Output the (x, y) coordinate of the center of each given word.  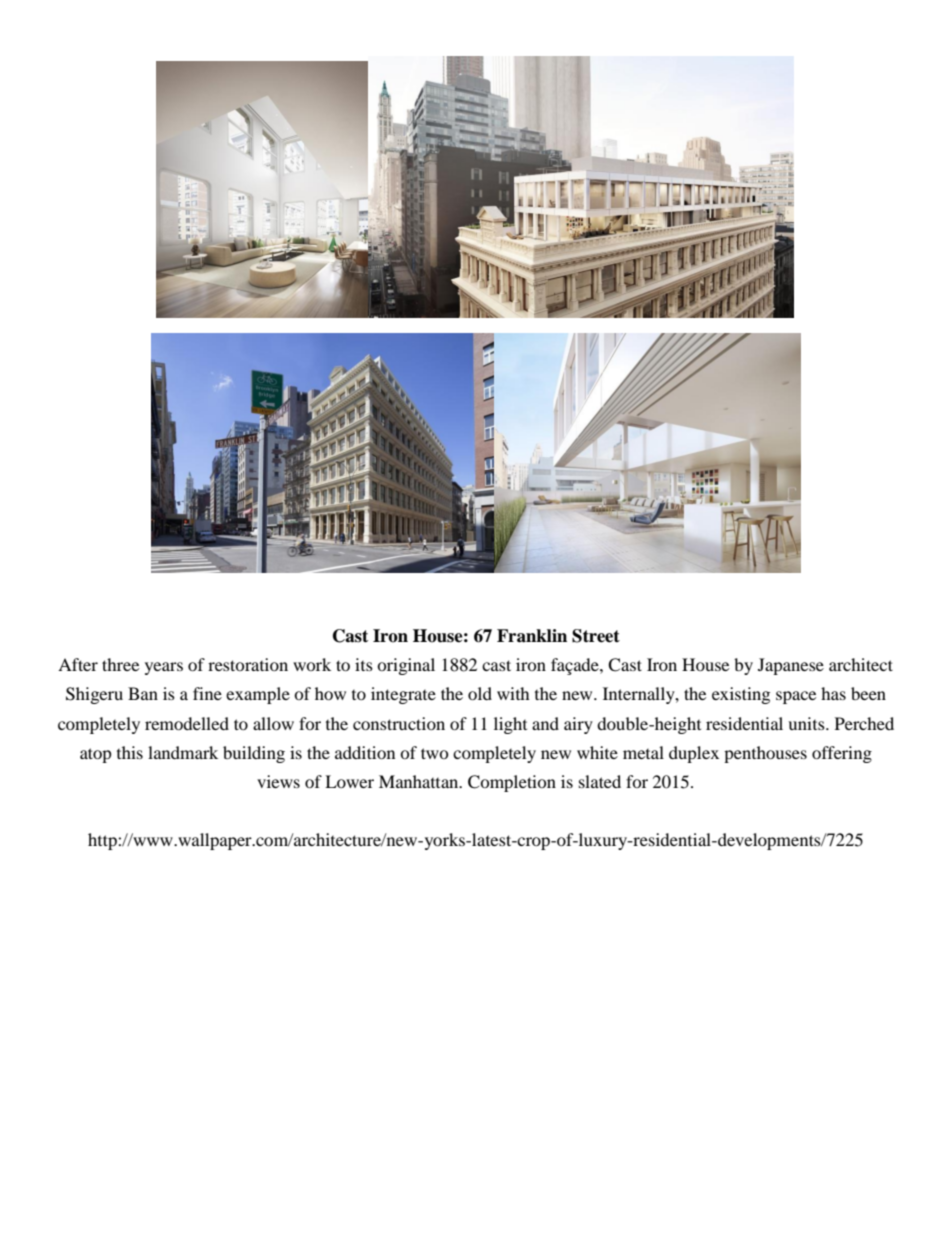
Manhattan (420, 781)
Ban (143, 693)
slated (600, 781)
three (120, 664)
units (807, 723)
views (278, 781)
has (833, 693)
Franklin (532, 636)
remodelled (187, 723)
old (480, 693)
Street (596, 636)
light (510, 725)
